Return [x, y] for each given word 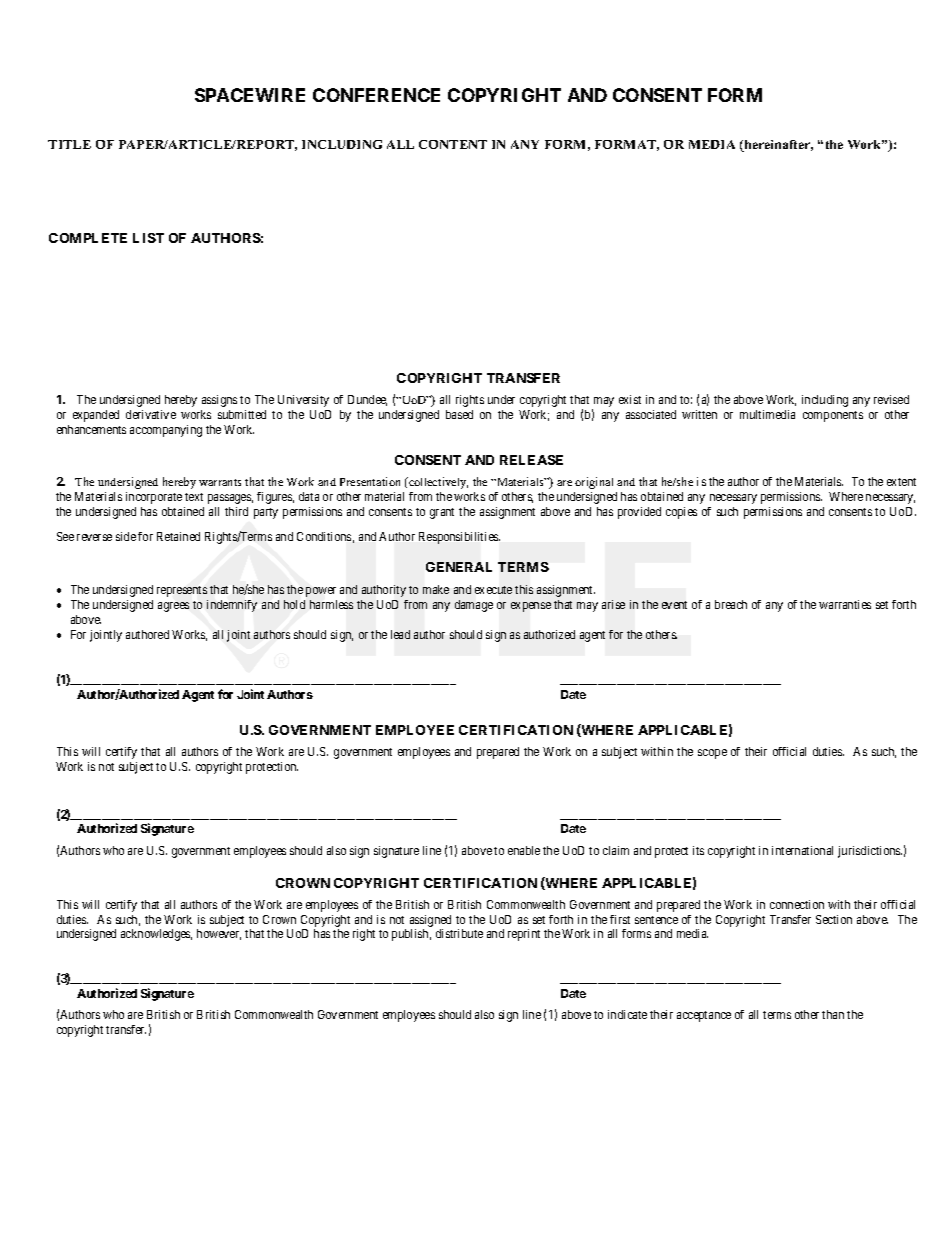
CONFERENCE [376, 95]
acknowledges [156, 935]
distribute [459, 933]
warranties [845, 604]
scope [712, 754]
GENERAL [459, 567]
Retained [178, 536]
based [459, 414]
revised [891, 399]
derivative [151, 414]
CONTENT [453, 144]
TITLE [69, 144]
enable [524, 850]
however [219, 934]
